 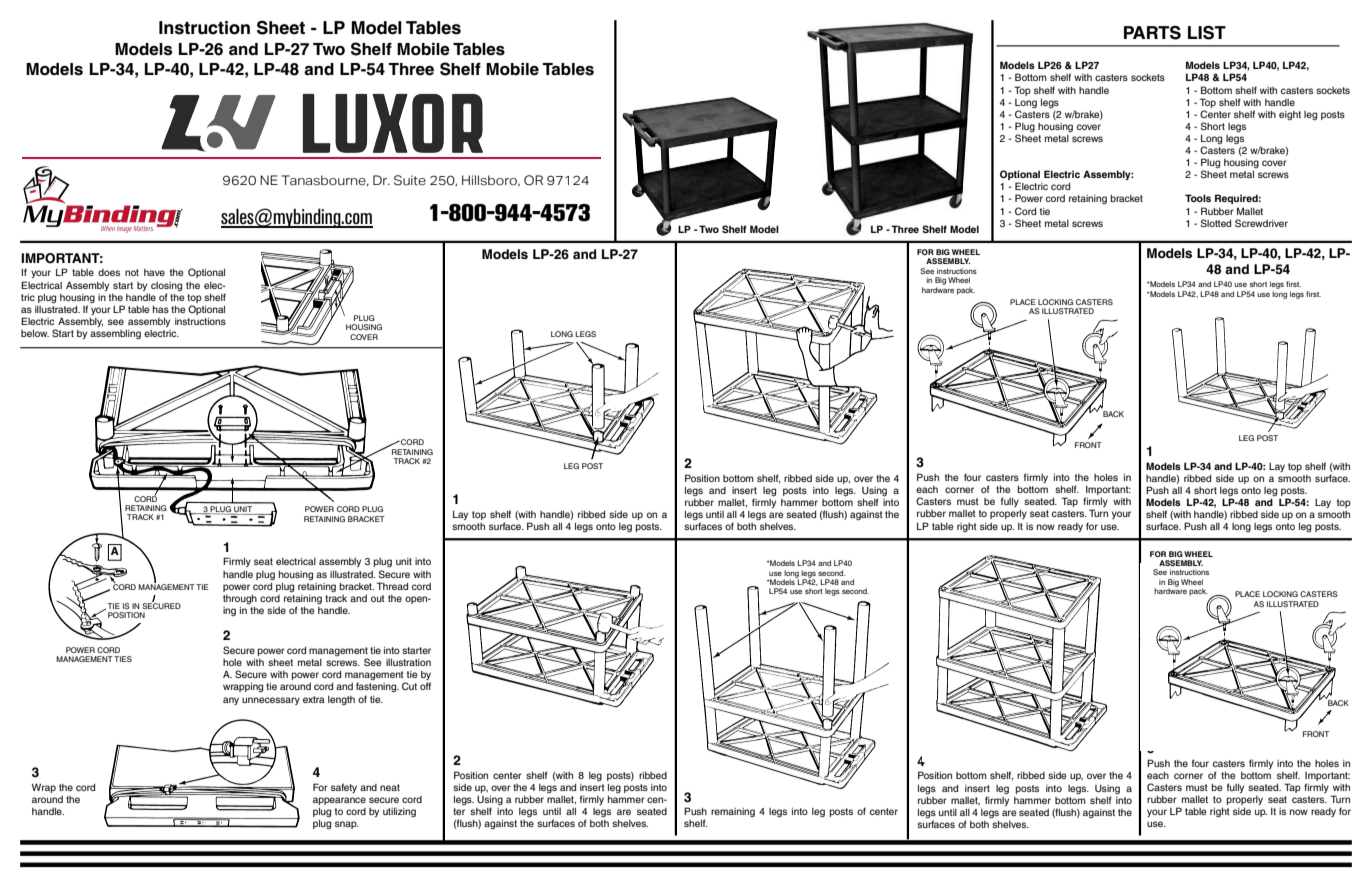 What do you see at coordinates (123, 659) in the document?
I see `TIES` at bounding box center [123, 659].
